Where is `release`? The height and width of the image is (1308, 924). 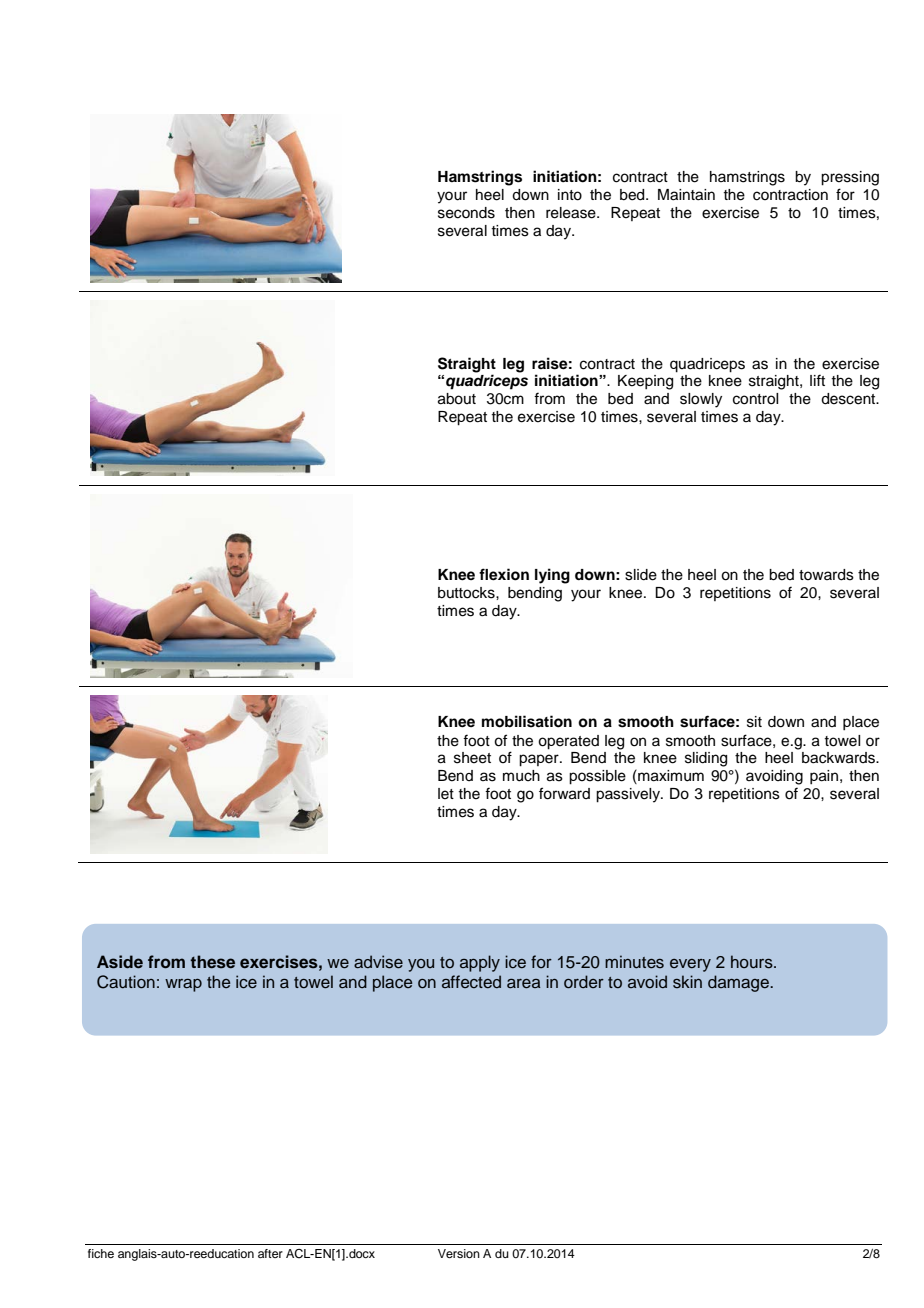
release is located at coordinates (572, 213).
